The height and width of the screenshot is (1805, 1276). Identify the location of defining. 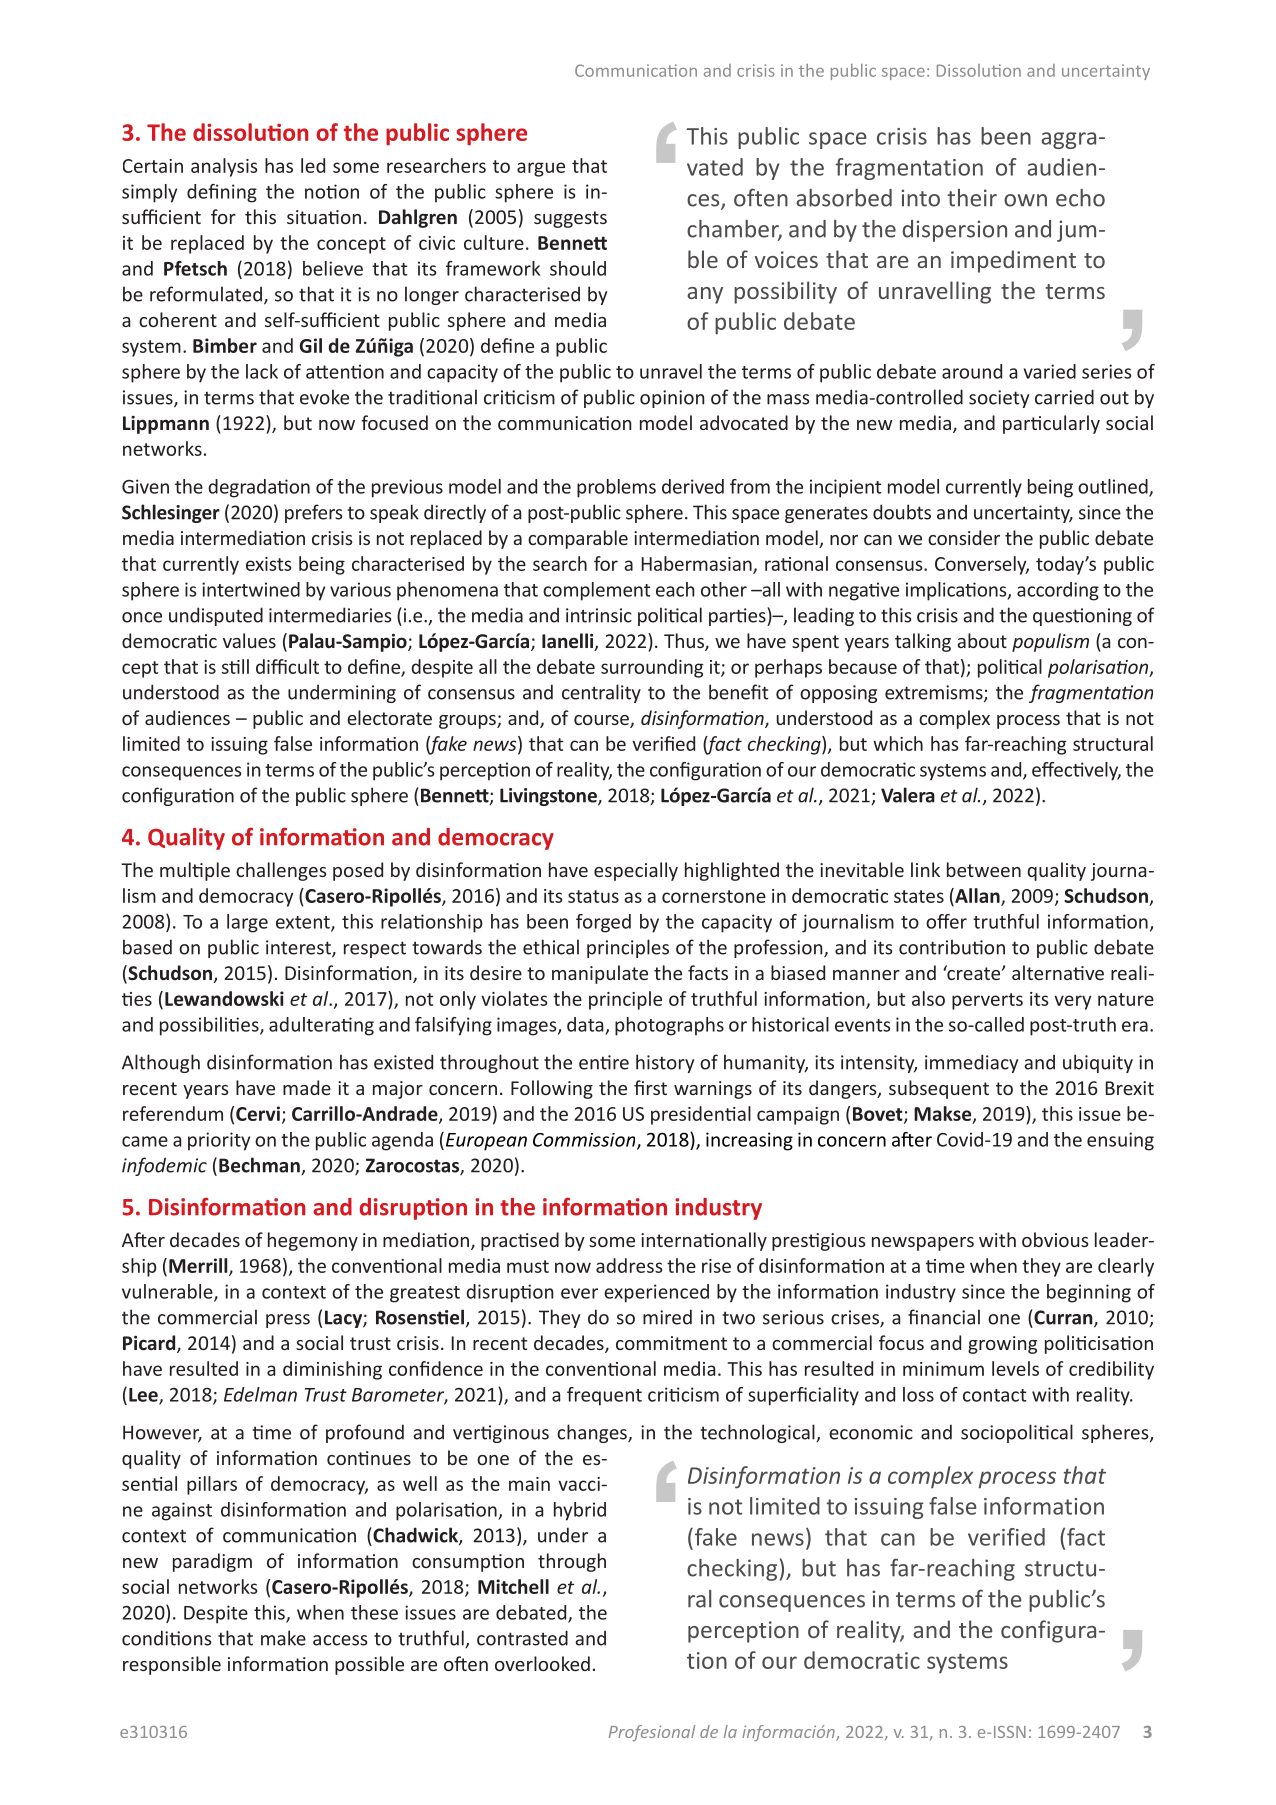
(222, 193).
